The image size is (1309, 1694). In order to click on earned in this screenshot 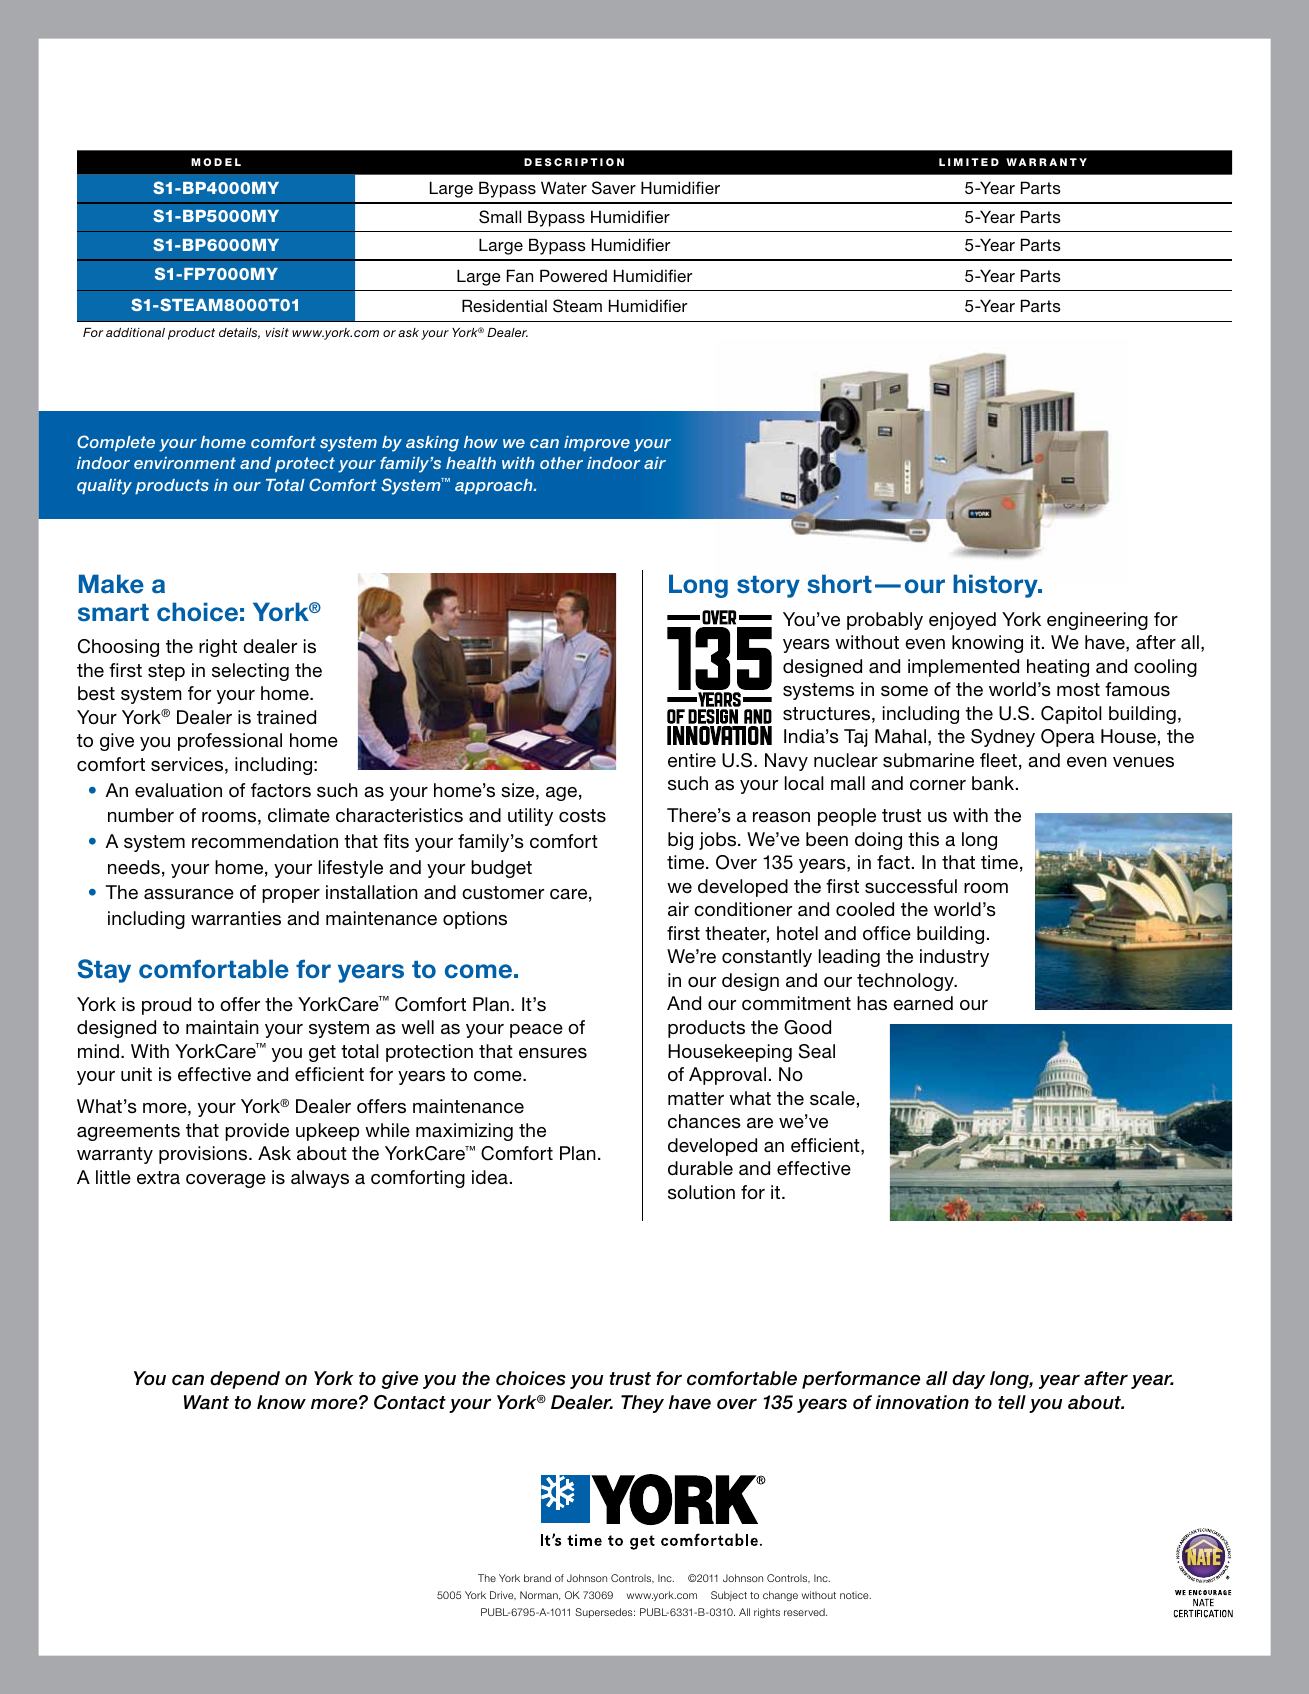, I will do `click(923, 1003)`.
